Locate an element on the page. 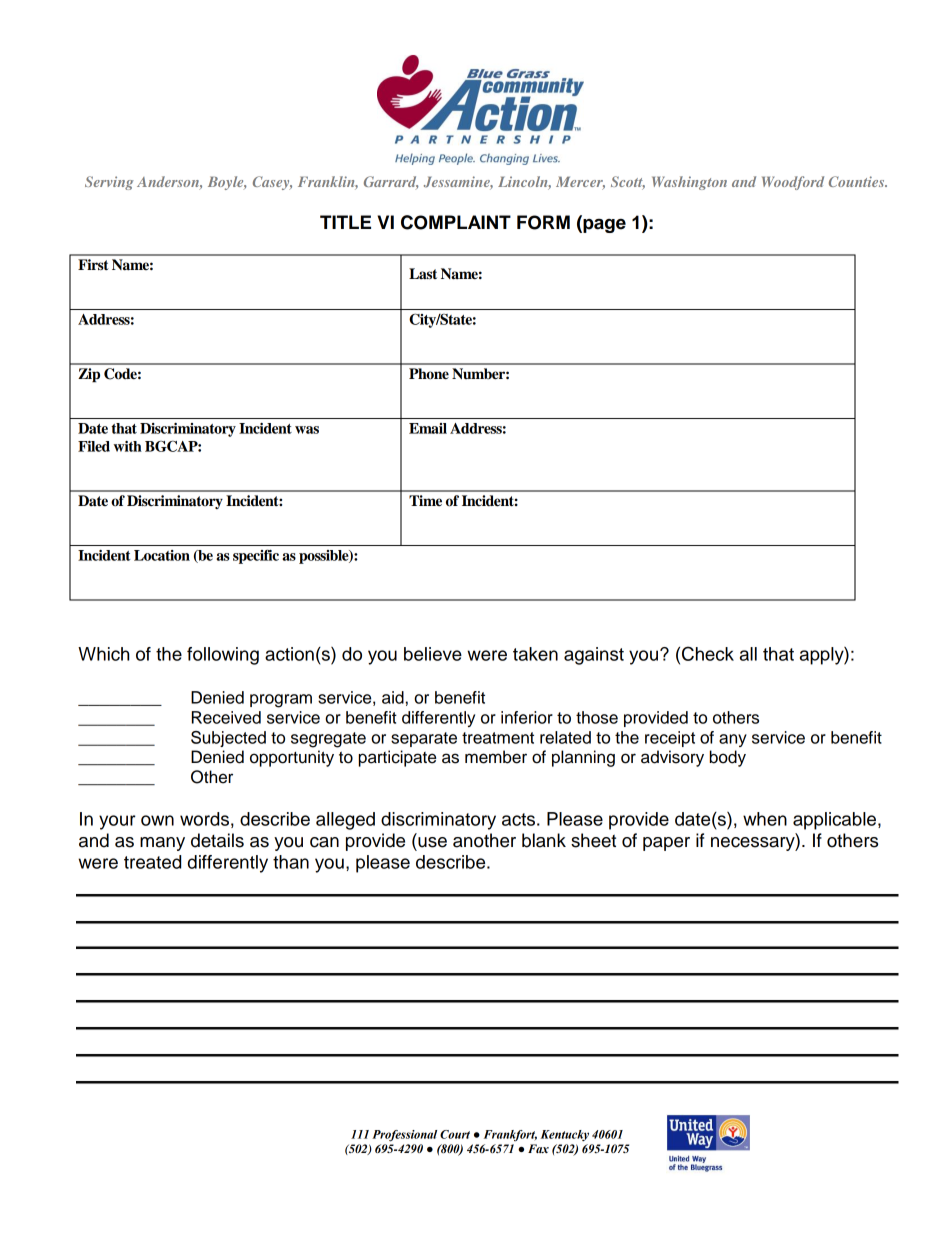 The height and width of the document is (1233, 952). Time is located at coordinates (425, 500).
